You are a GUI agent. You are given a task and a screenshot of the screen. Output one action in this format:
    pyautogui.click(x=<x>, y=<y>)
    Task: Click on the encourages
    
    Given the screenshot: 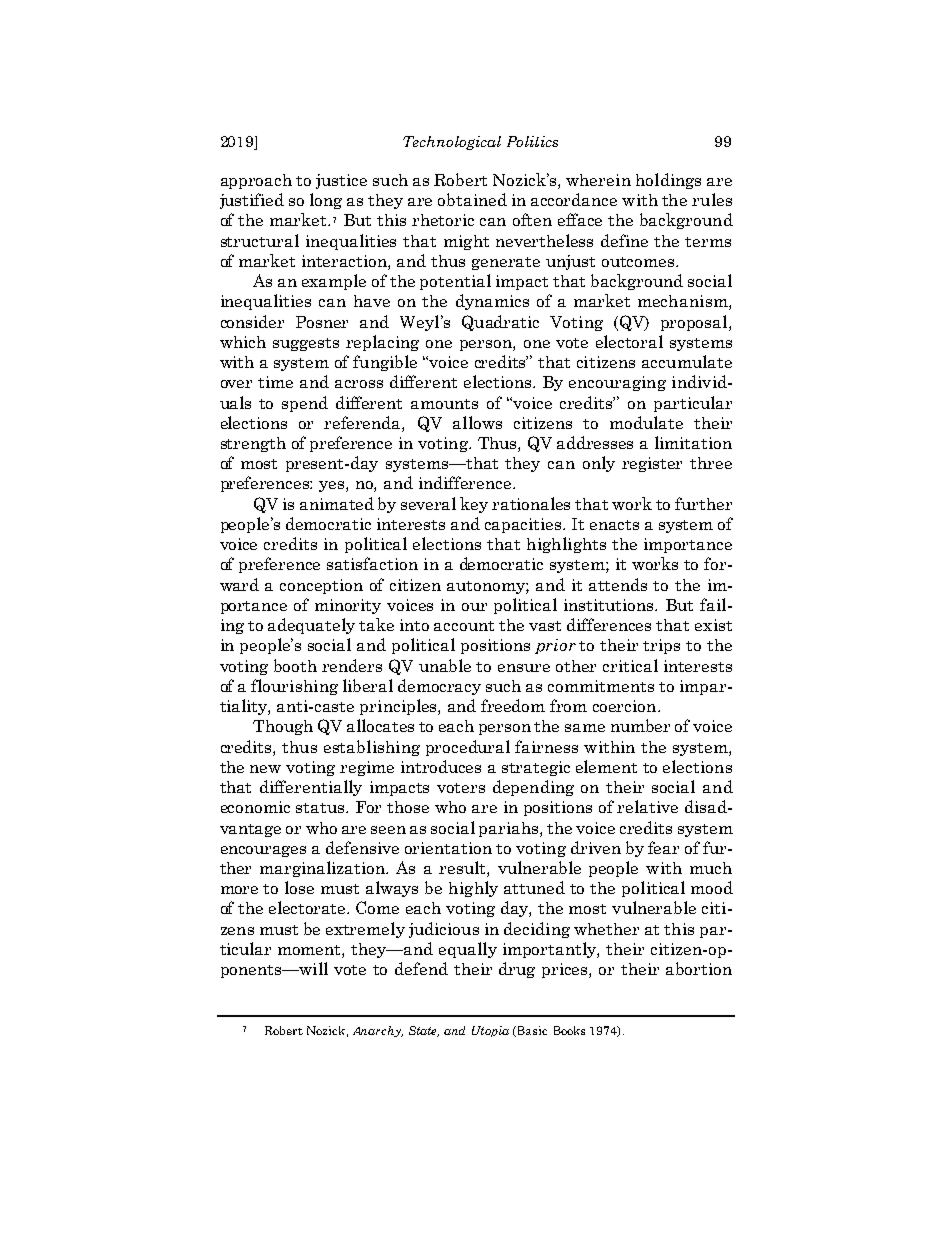 What is the action you would take?
    pyautogui.click(x=263, y=851)
